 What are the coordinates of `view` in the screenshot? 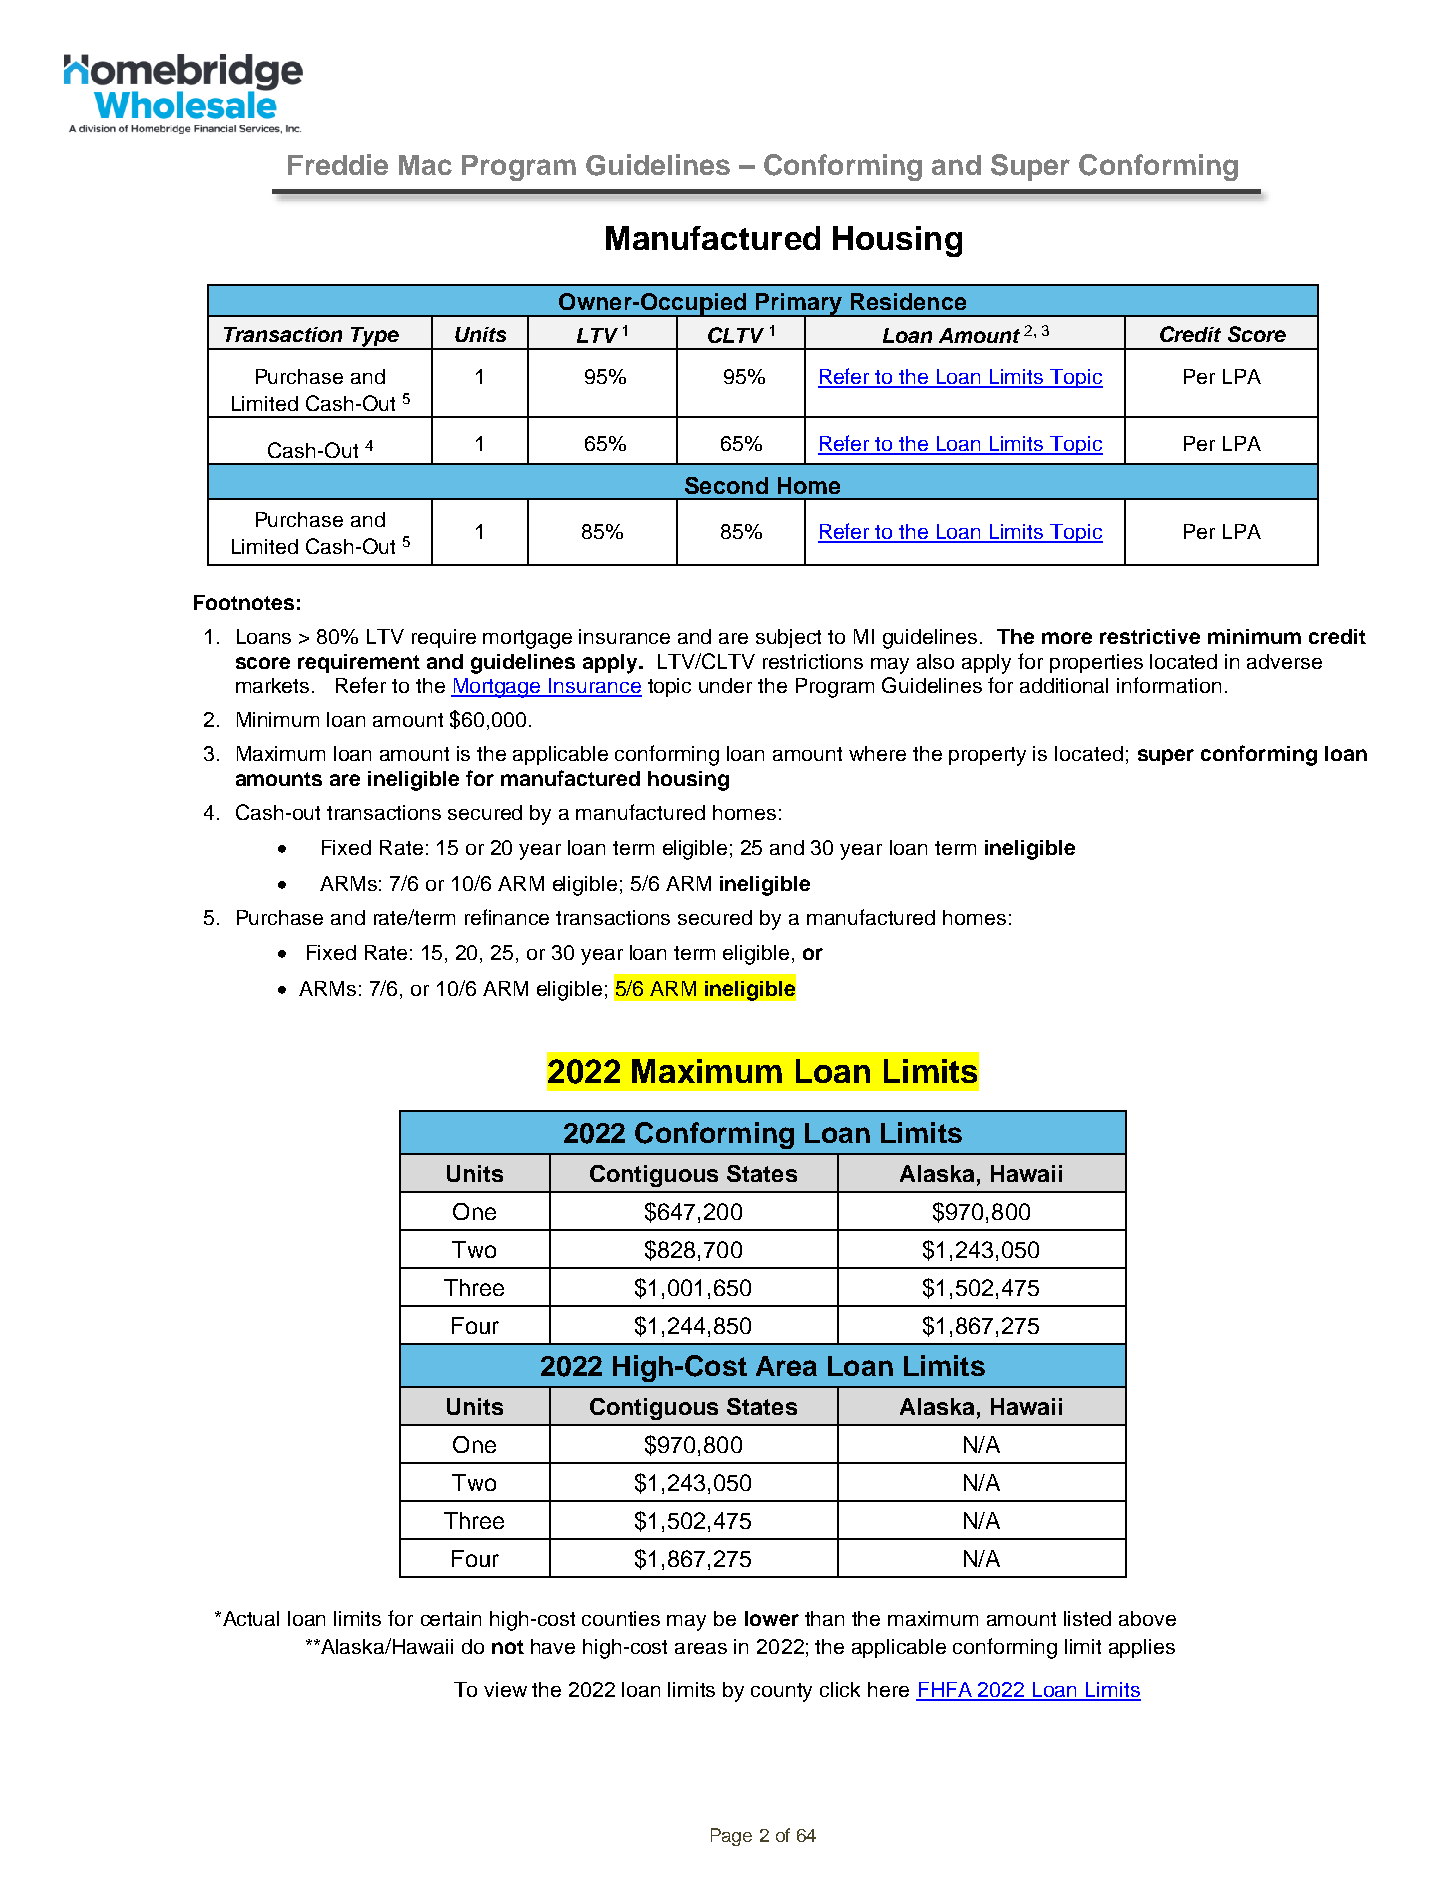 It's located at (505, 1689).
